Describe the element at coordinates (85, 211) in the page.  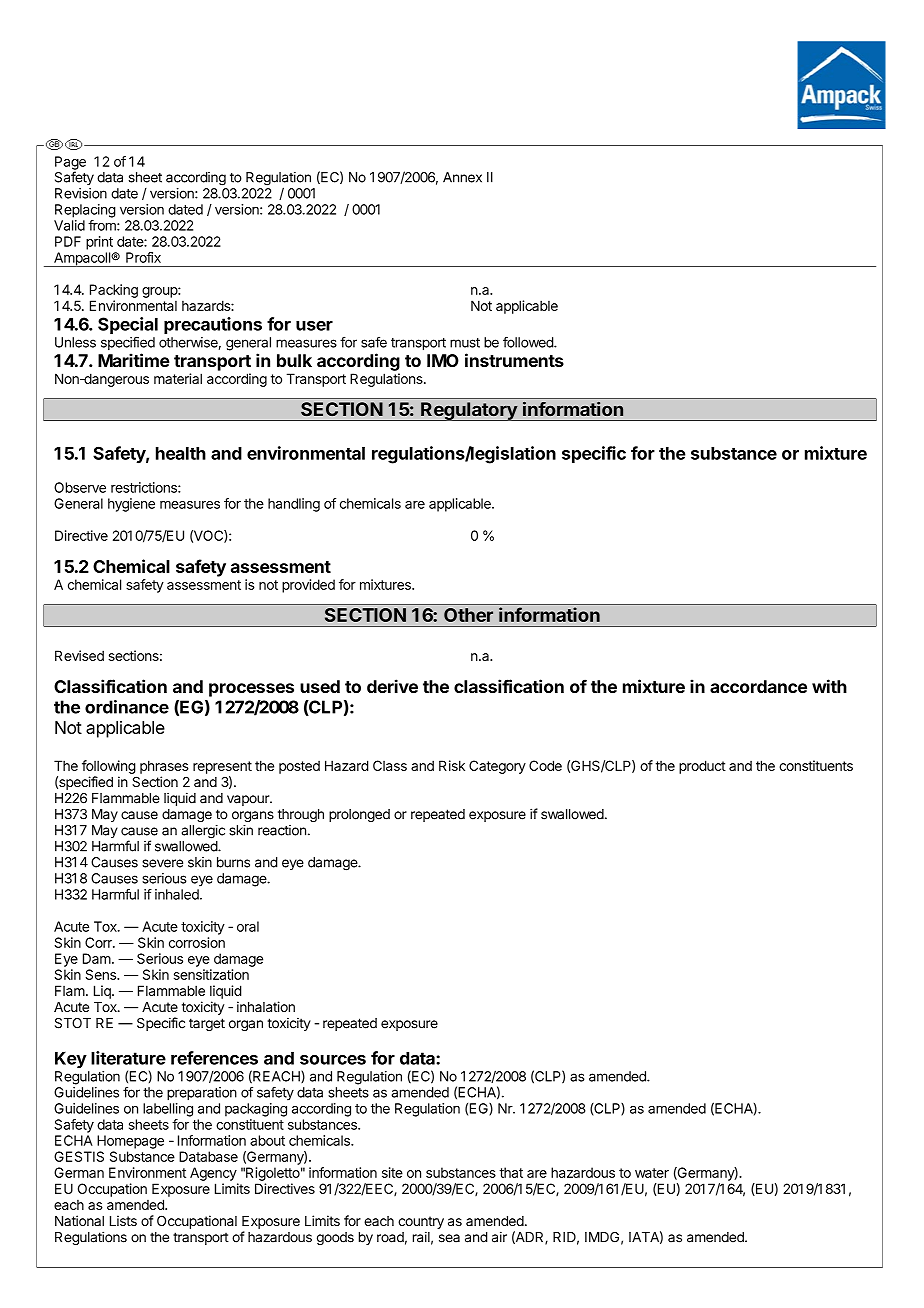
I see `Replacing` at that location.
